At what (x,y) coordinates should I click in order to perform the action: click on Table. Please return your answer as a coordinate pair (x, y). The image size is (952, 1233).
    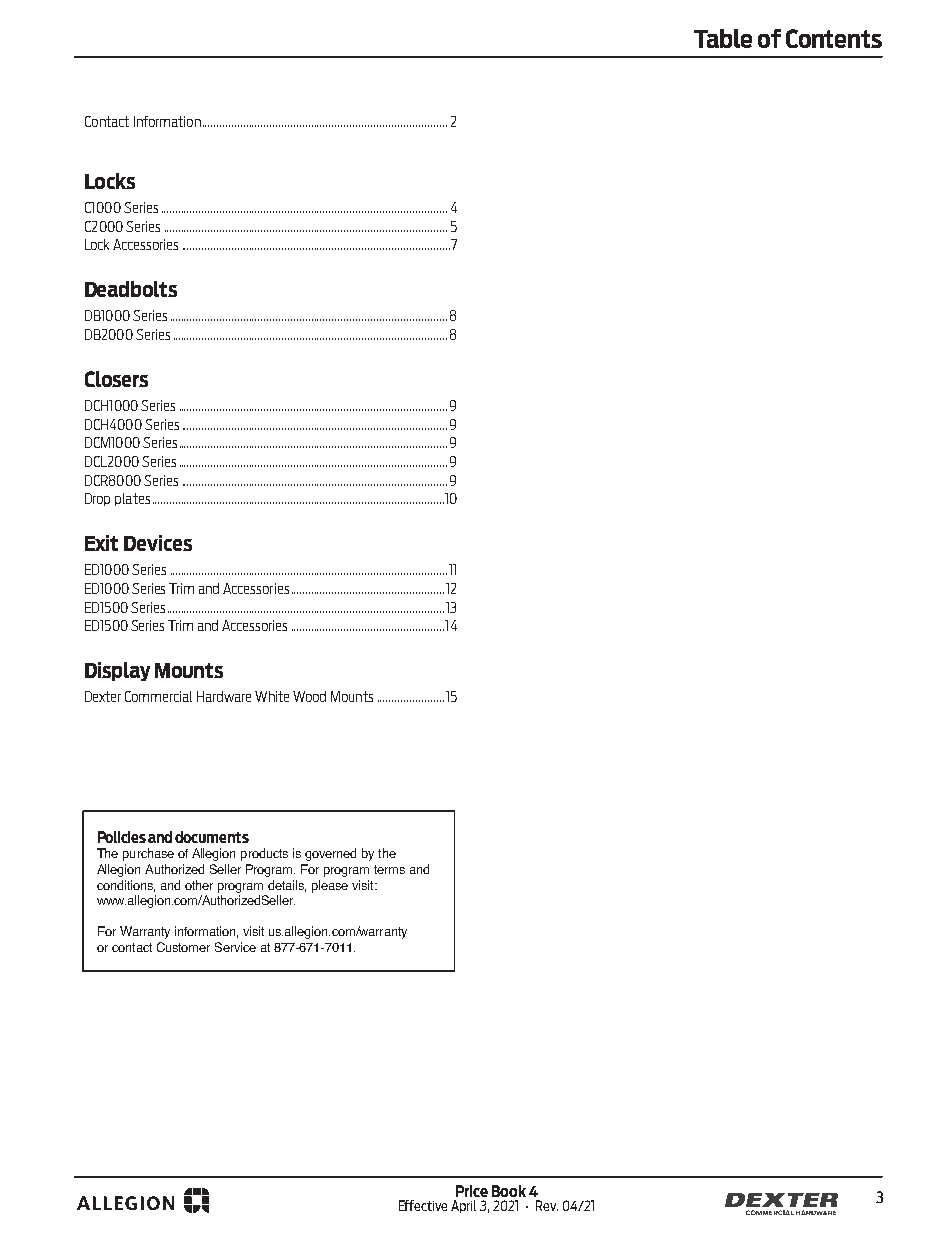
    Looking at the image, I should click on (723, 38).
